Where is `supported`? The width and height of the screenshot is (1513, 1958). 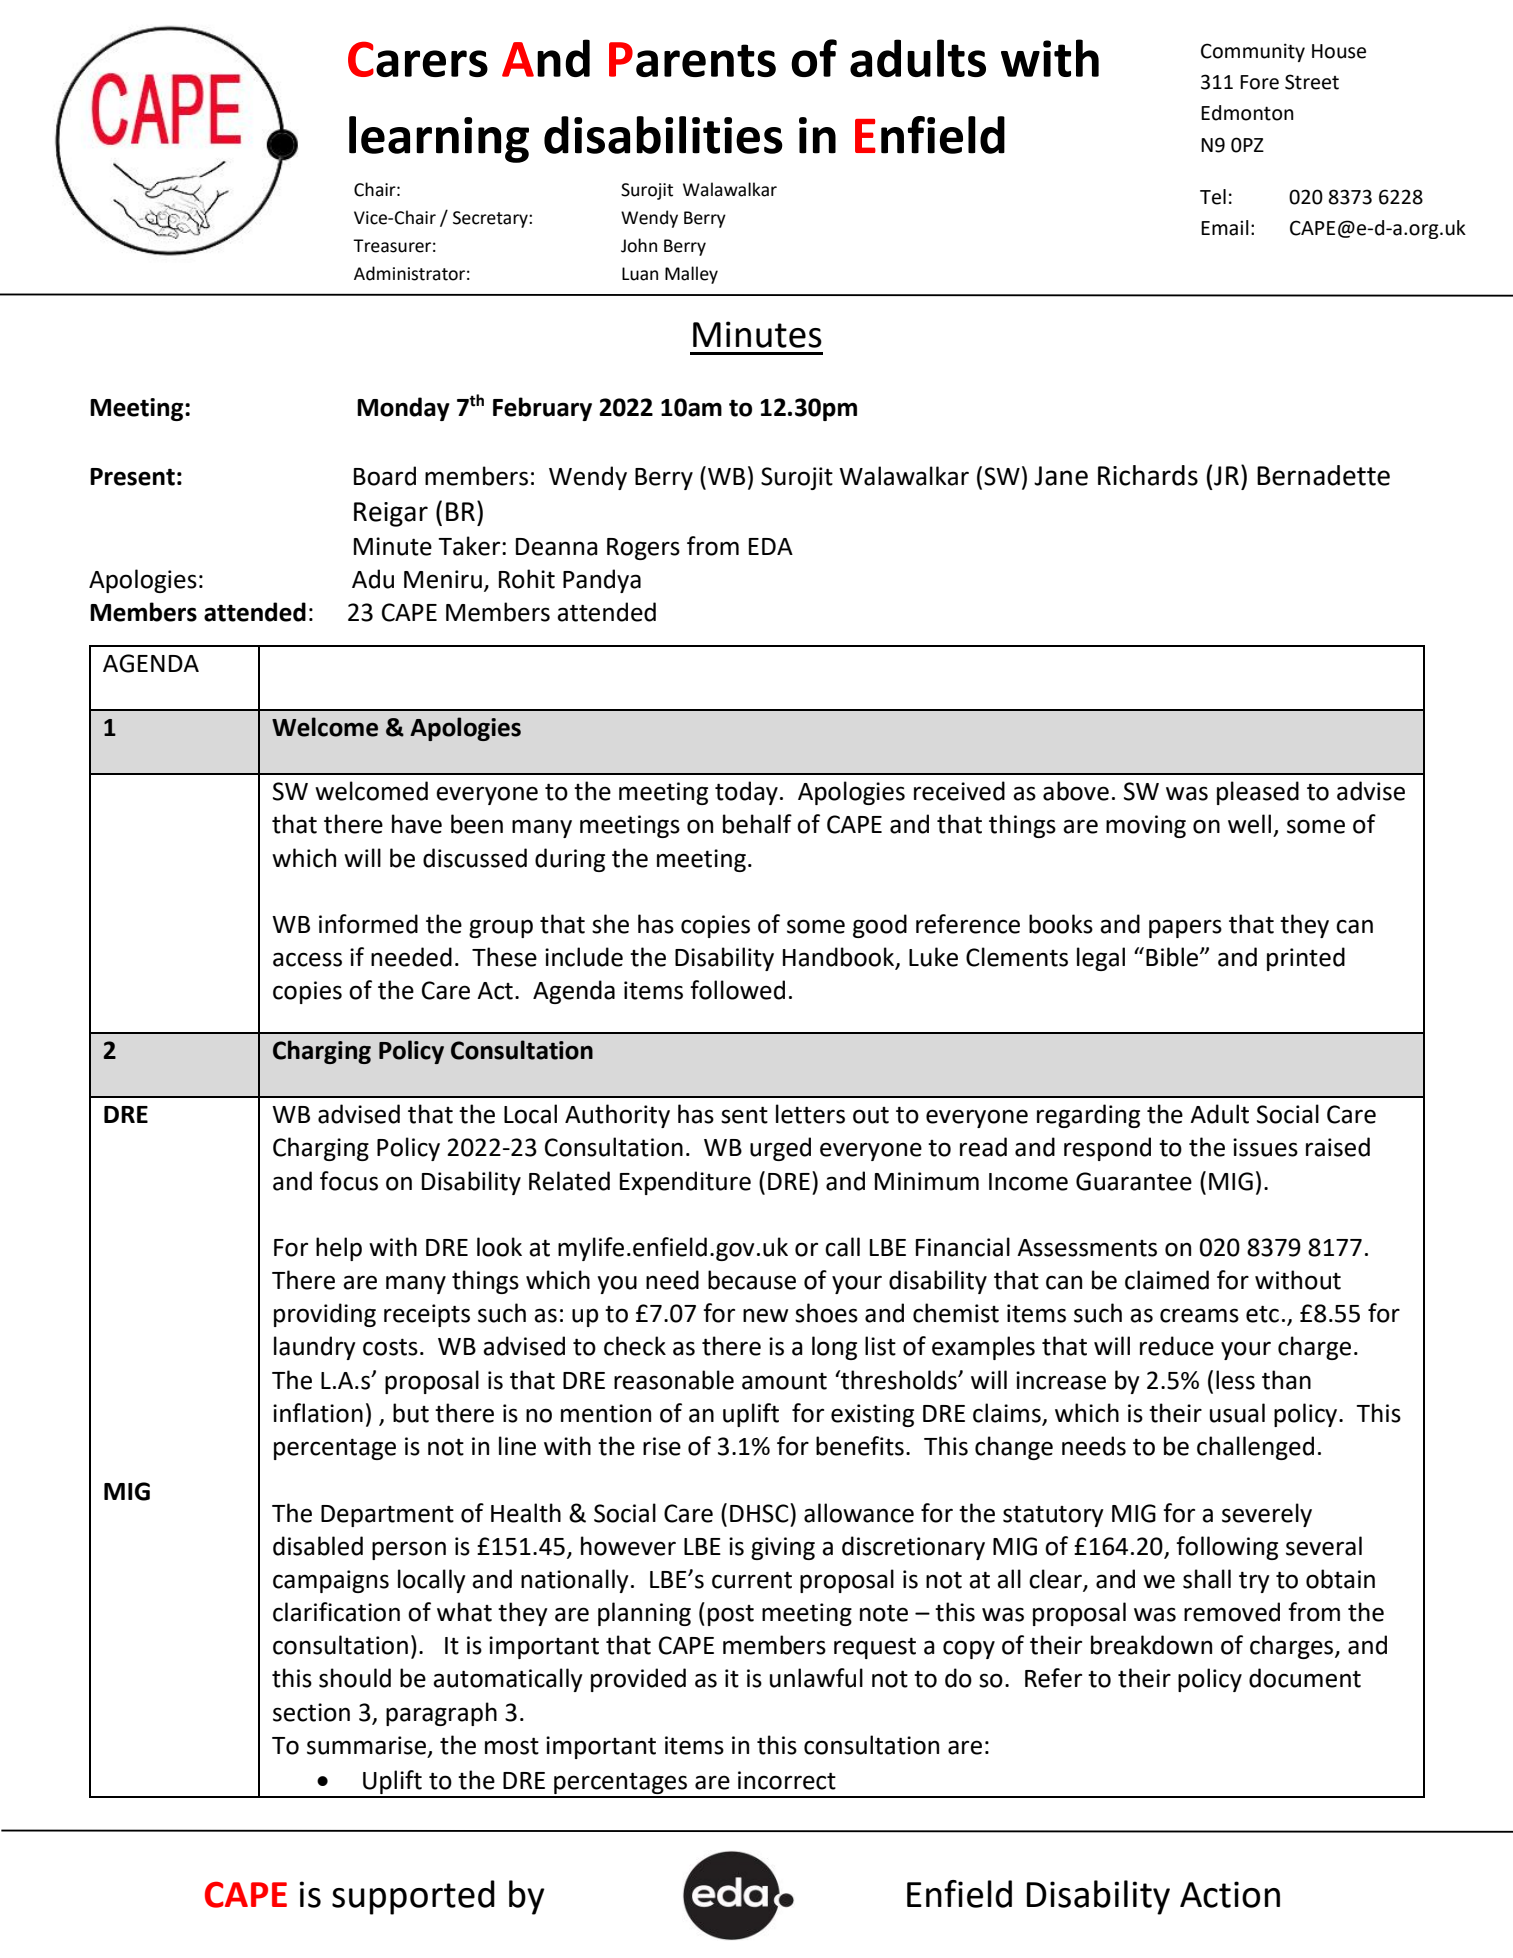 supported is located at coordinates (413, 1897).
